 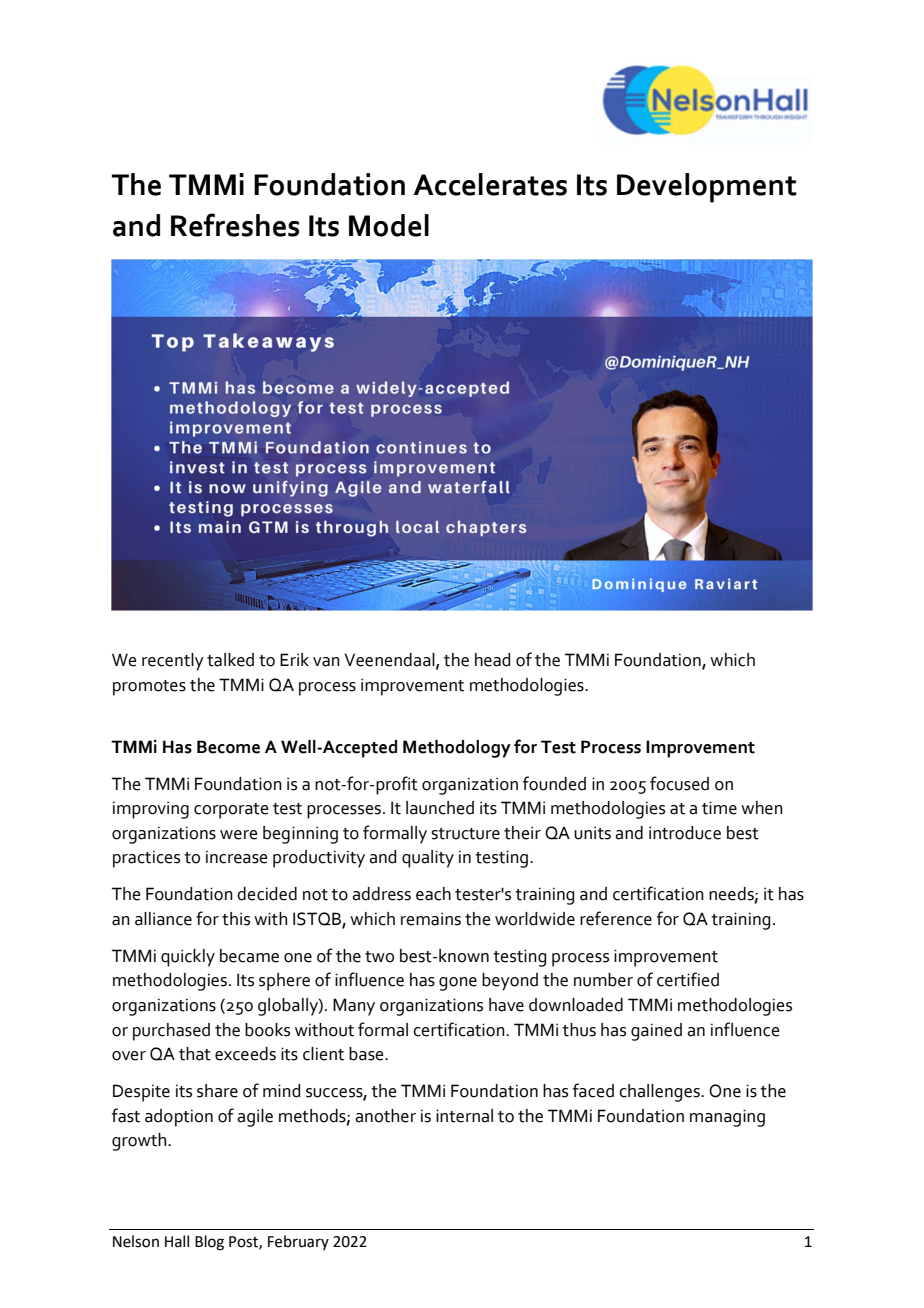 I want to click on focused, so click(x=679, y=783).
